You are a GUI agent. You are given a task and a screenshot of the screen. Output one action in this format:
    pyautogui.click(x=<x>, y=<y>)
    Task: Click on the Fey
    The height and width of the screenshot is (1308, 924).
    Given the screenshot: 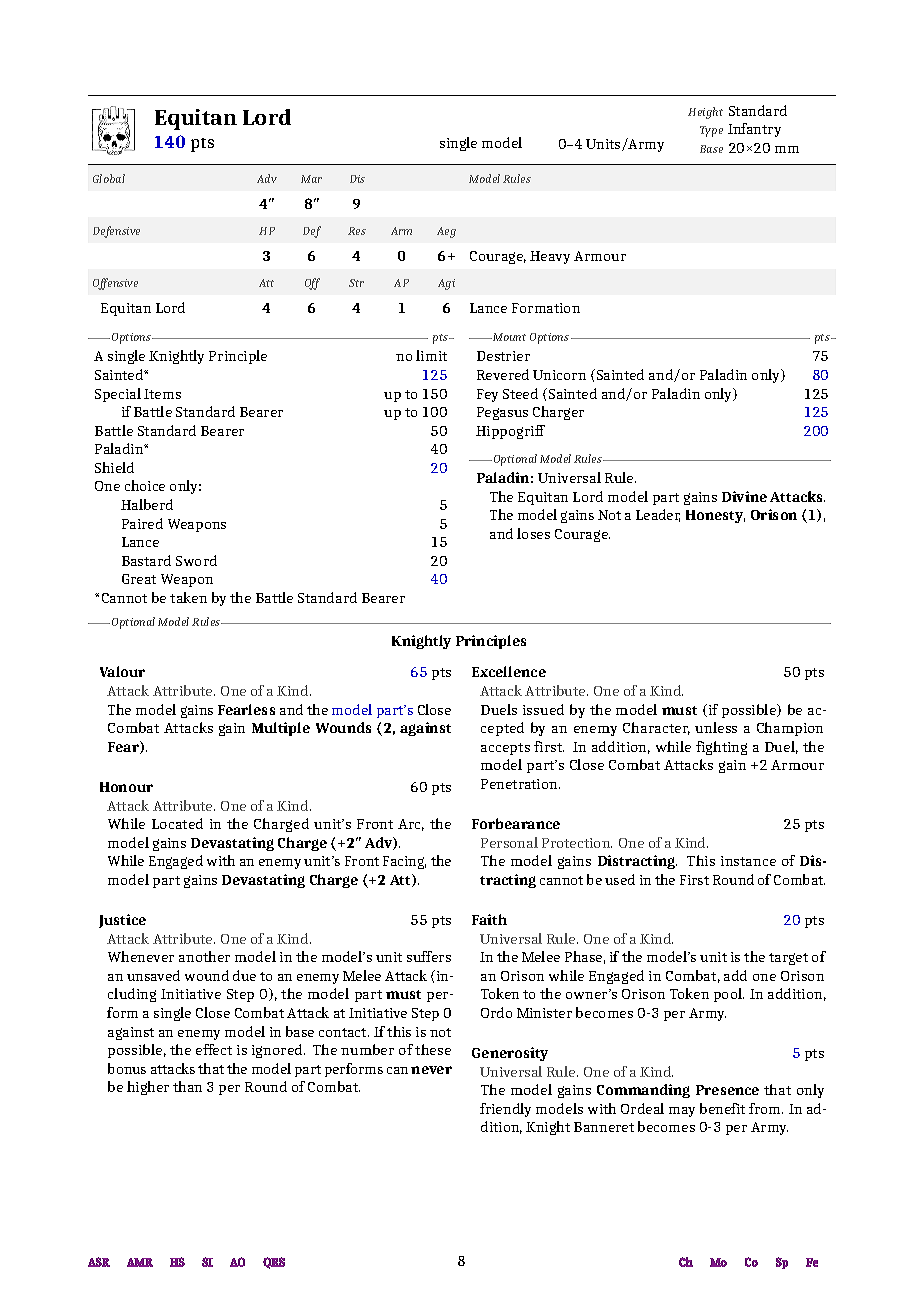 What is the action you would take?
    pyautogui.click(x=487, y=395)
